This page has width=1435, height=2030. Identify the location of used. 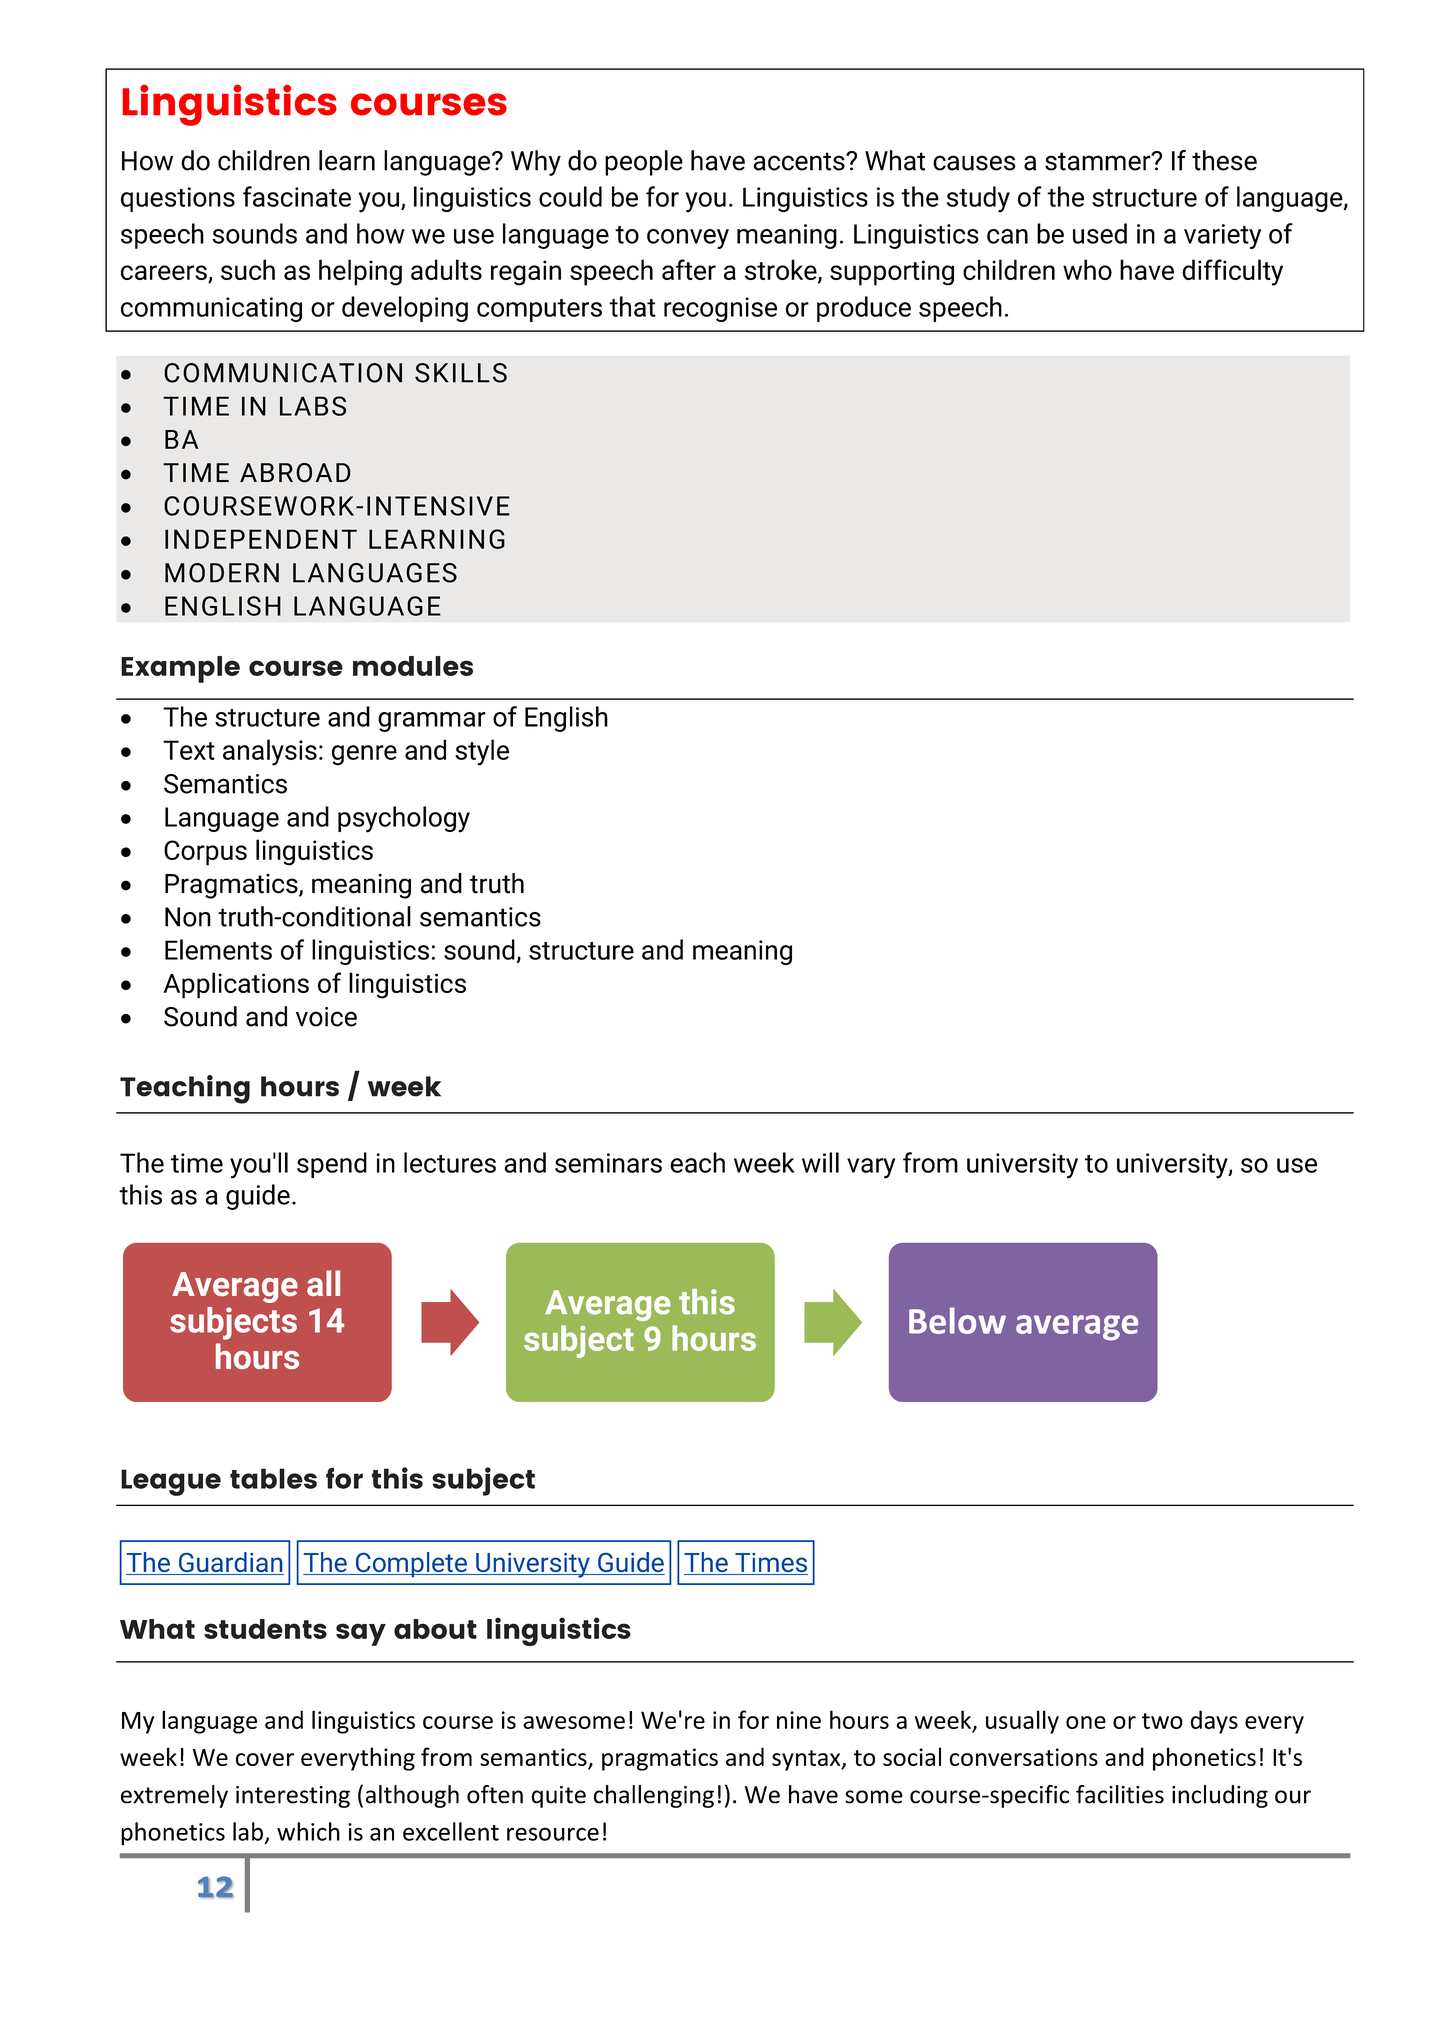
(1100, 233).
